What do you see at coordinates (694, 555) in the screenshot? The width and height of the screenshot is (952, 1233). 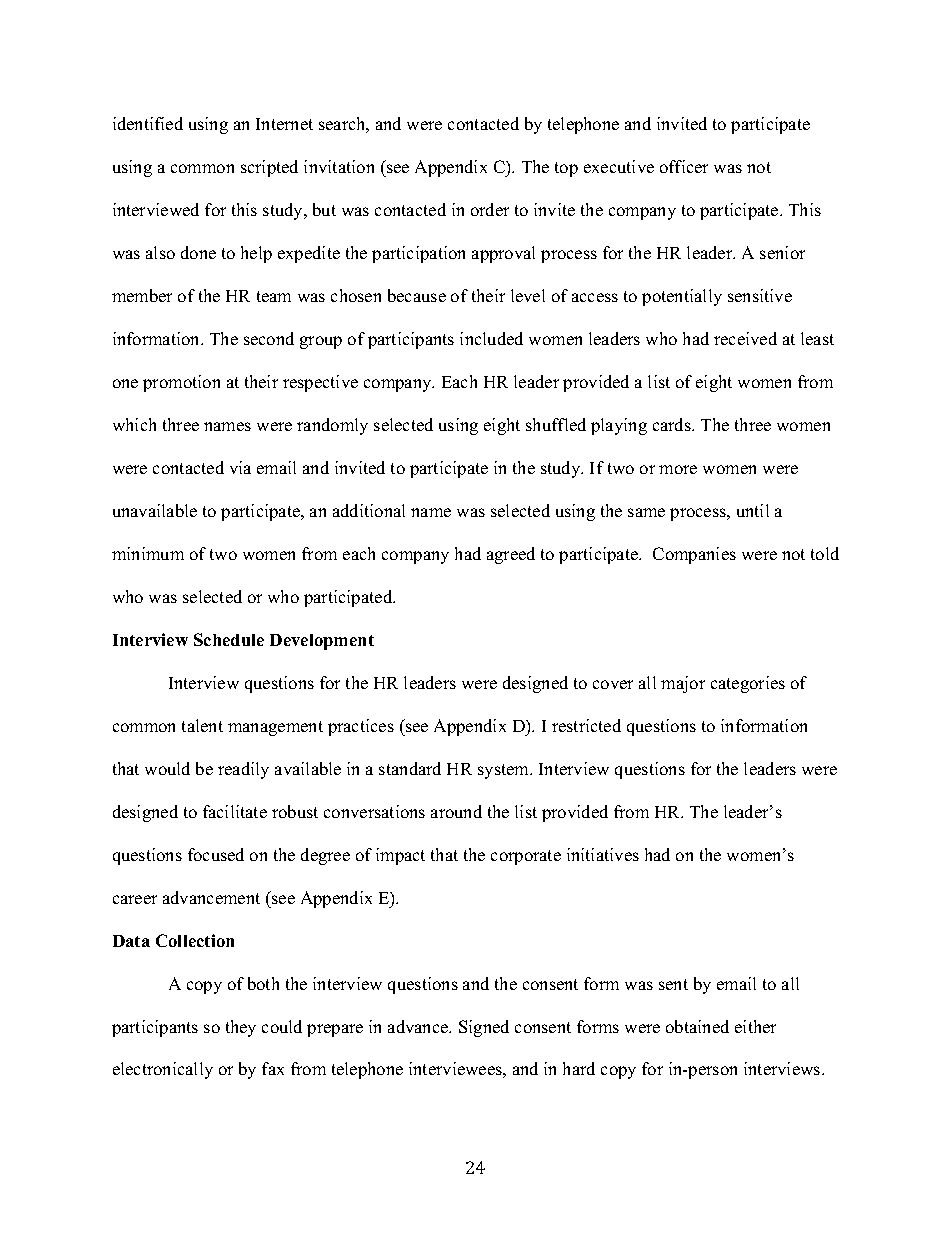 I see `Companies` at bounding box center [694, 555].
